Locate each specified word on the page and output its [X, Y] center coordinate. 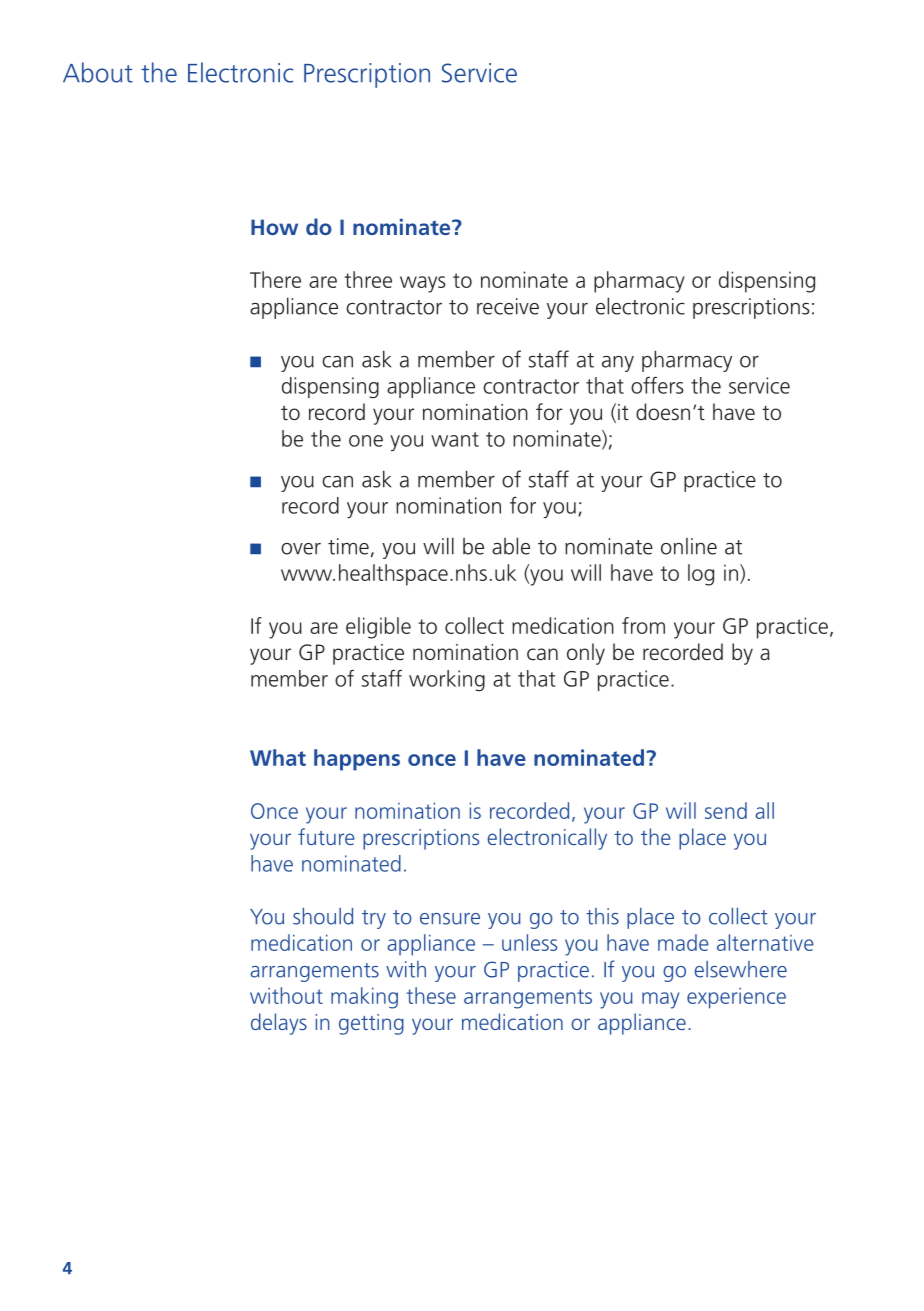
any [618, 364]
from [643, 625]
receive [508, 306]
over [301, 549]
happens [357, 760]
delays [279, 1024]
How [274, 227]
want [455, 439]
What [278, 757]
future [326, 836]
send [726, 810]
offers [657, 385]
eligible [378, 628]
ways [423, 284]
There [275, 279]
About [98, 72]
